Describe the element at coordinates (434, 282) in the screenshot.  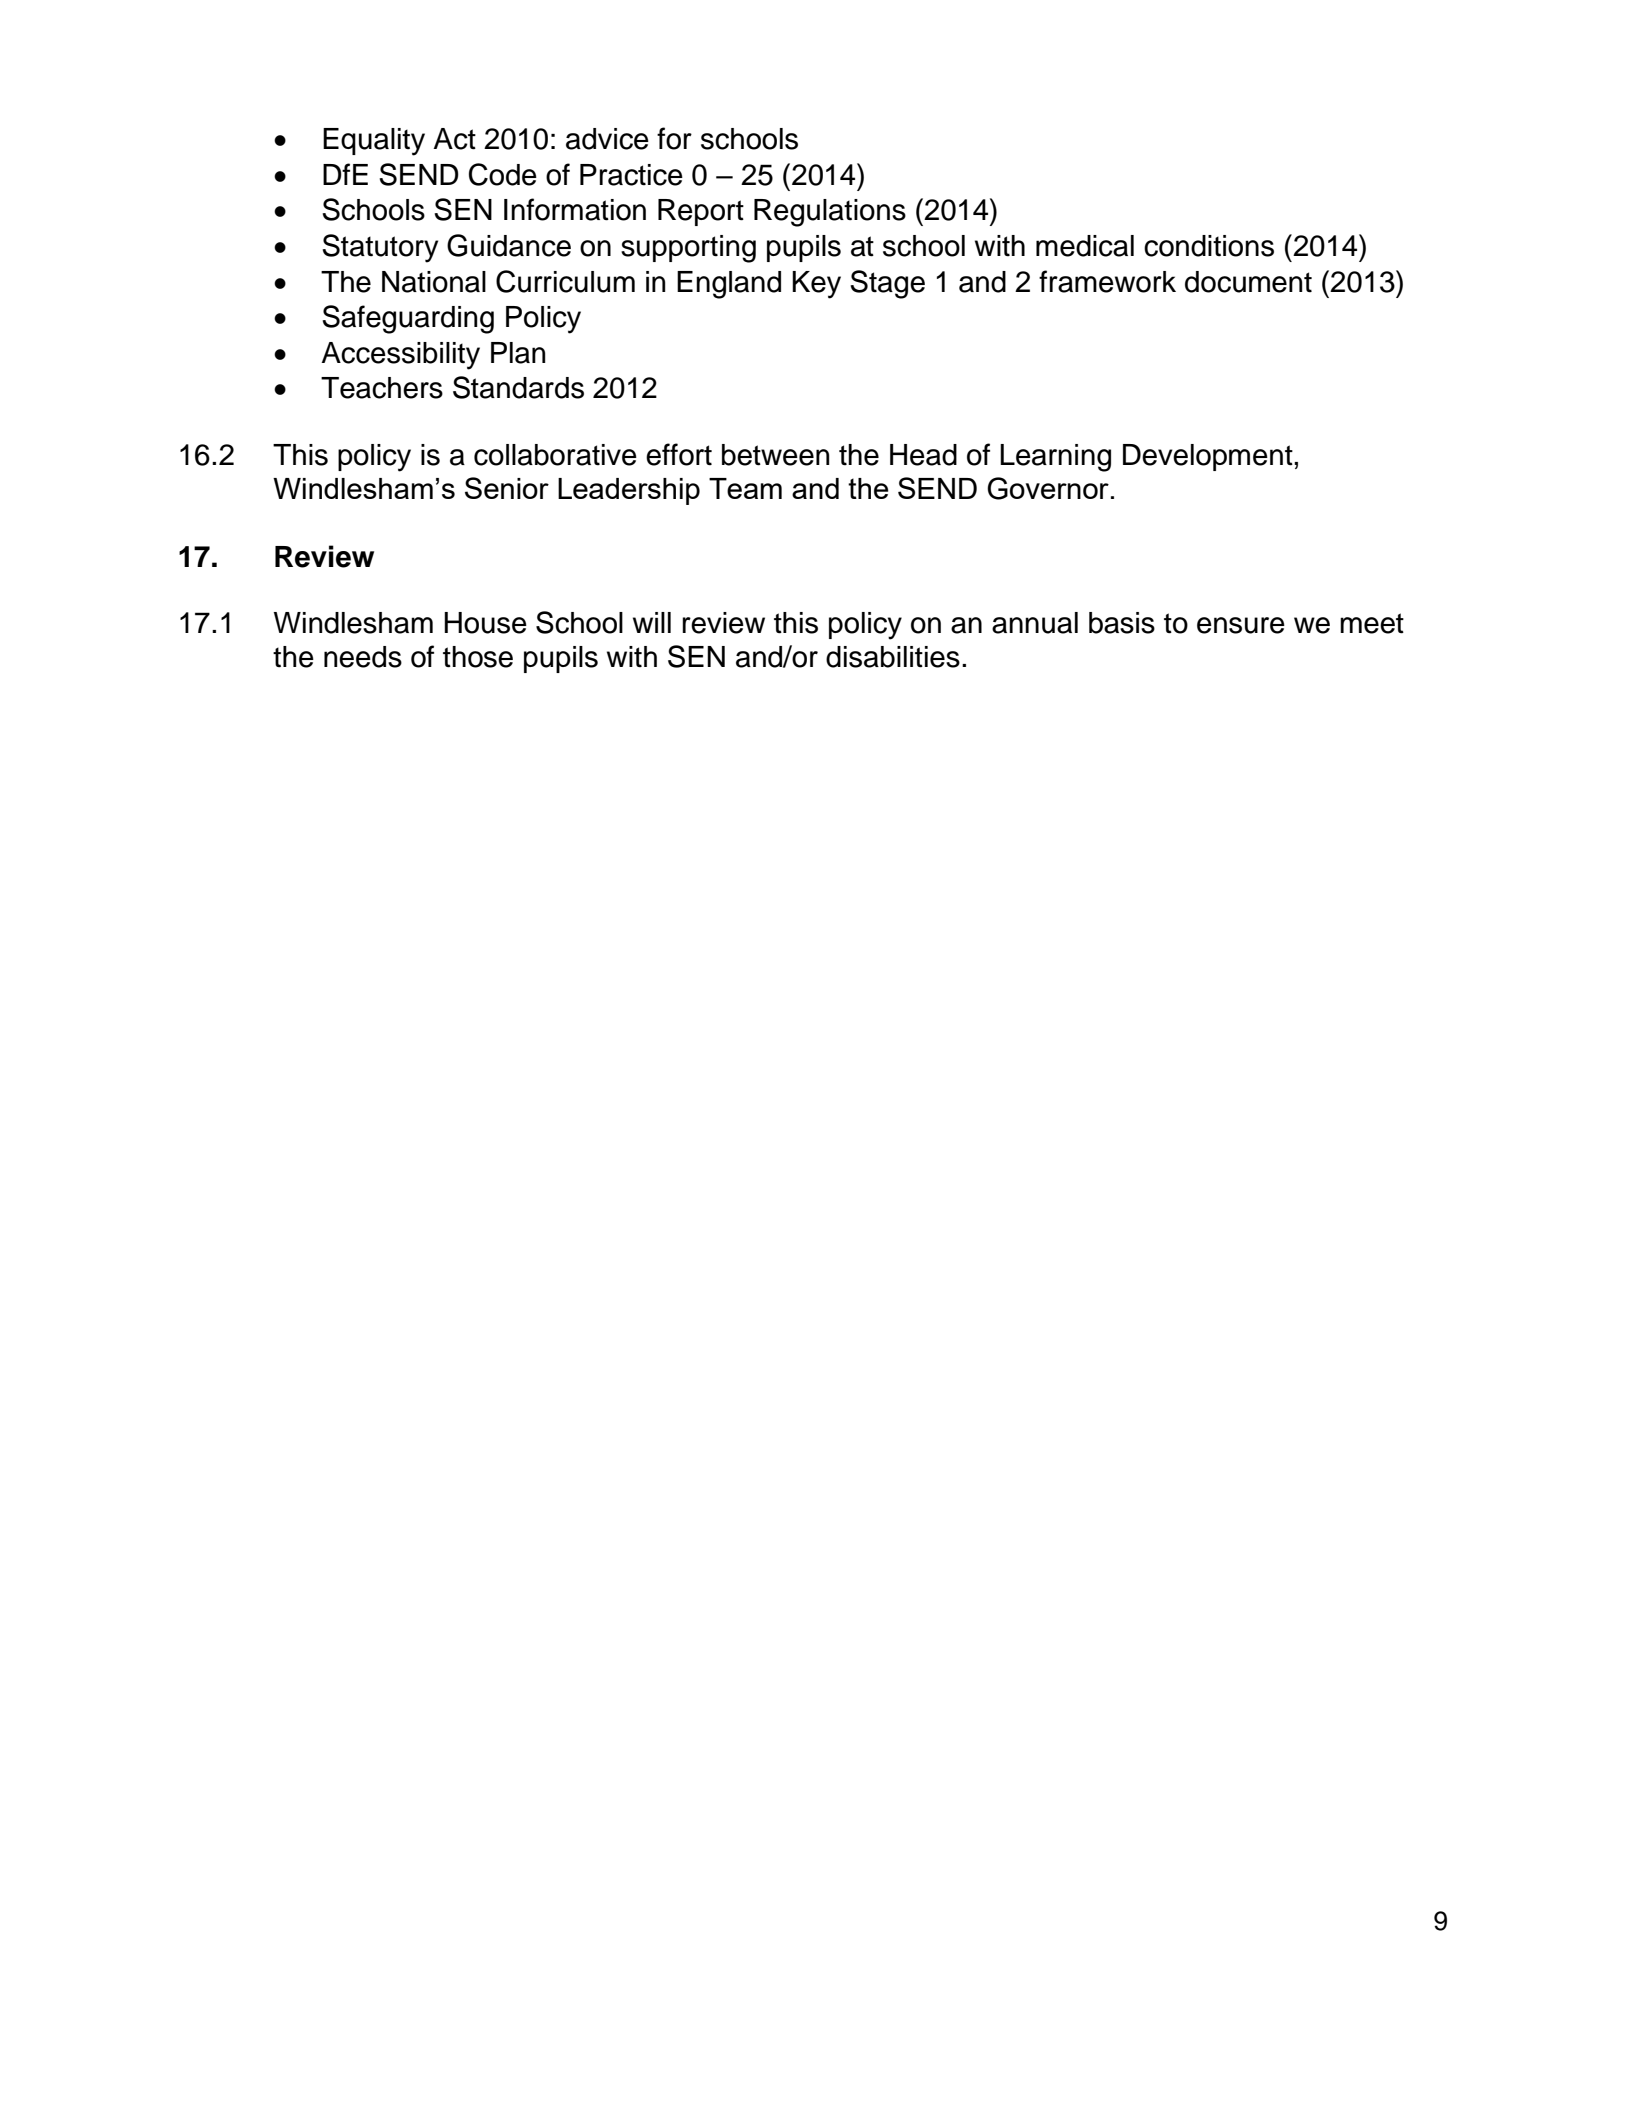
I see `National` at that location.
